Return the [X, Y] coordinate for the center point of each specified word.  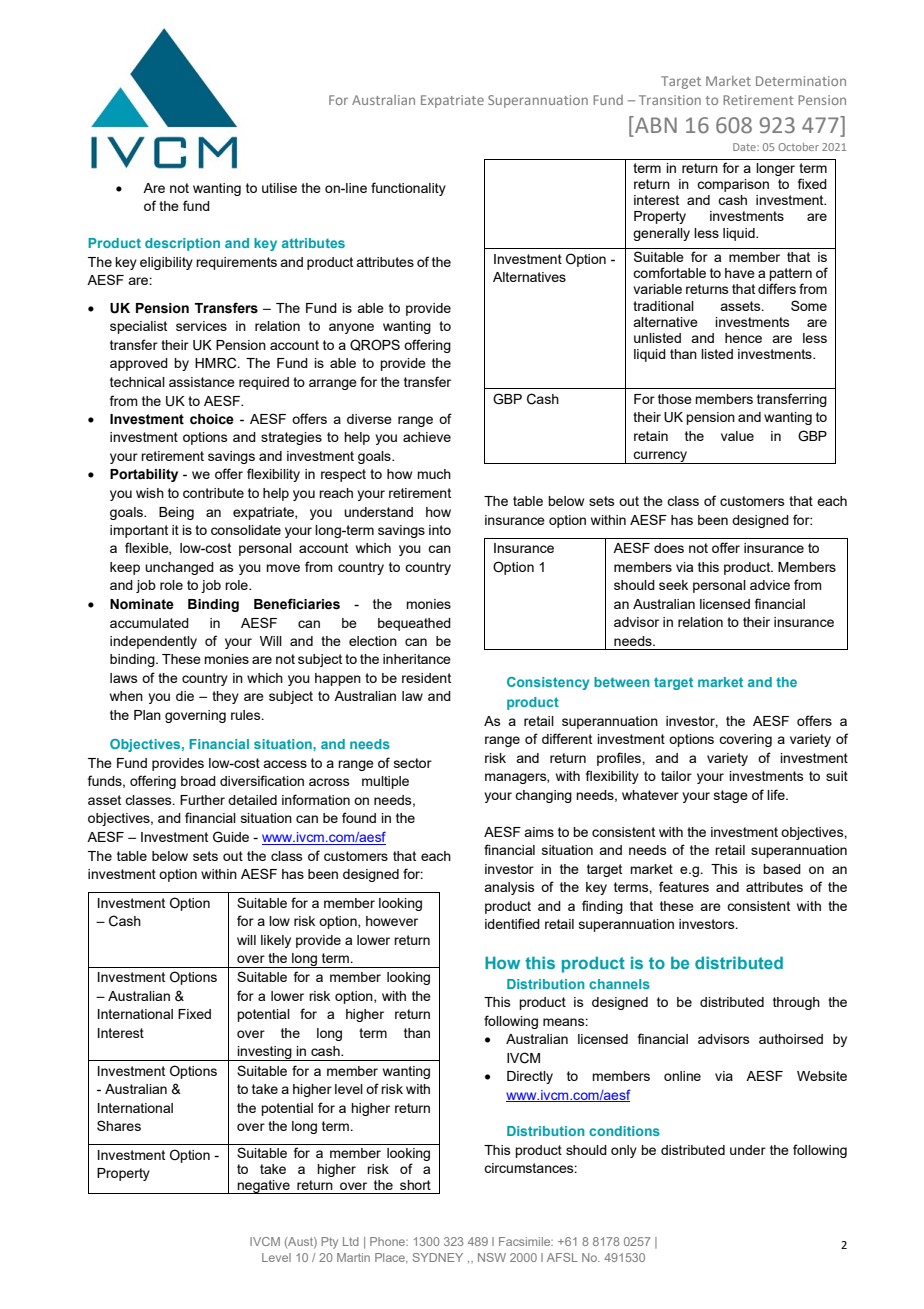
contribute [213, 493]
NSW [492, 1257]
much [434, 474]
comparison [733, 185]
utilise [279, 188]
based [782, 869]
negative [264, 1187]
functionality [408, 189]
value [737, 436]
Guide [231, 837]
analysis [509, 888]
